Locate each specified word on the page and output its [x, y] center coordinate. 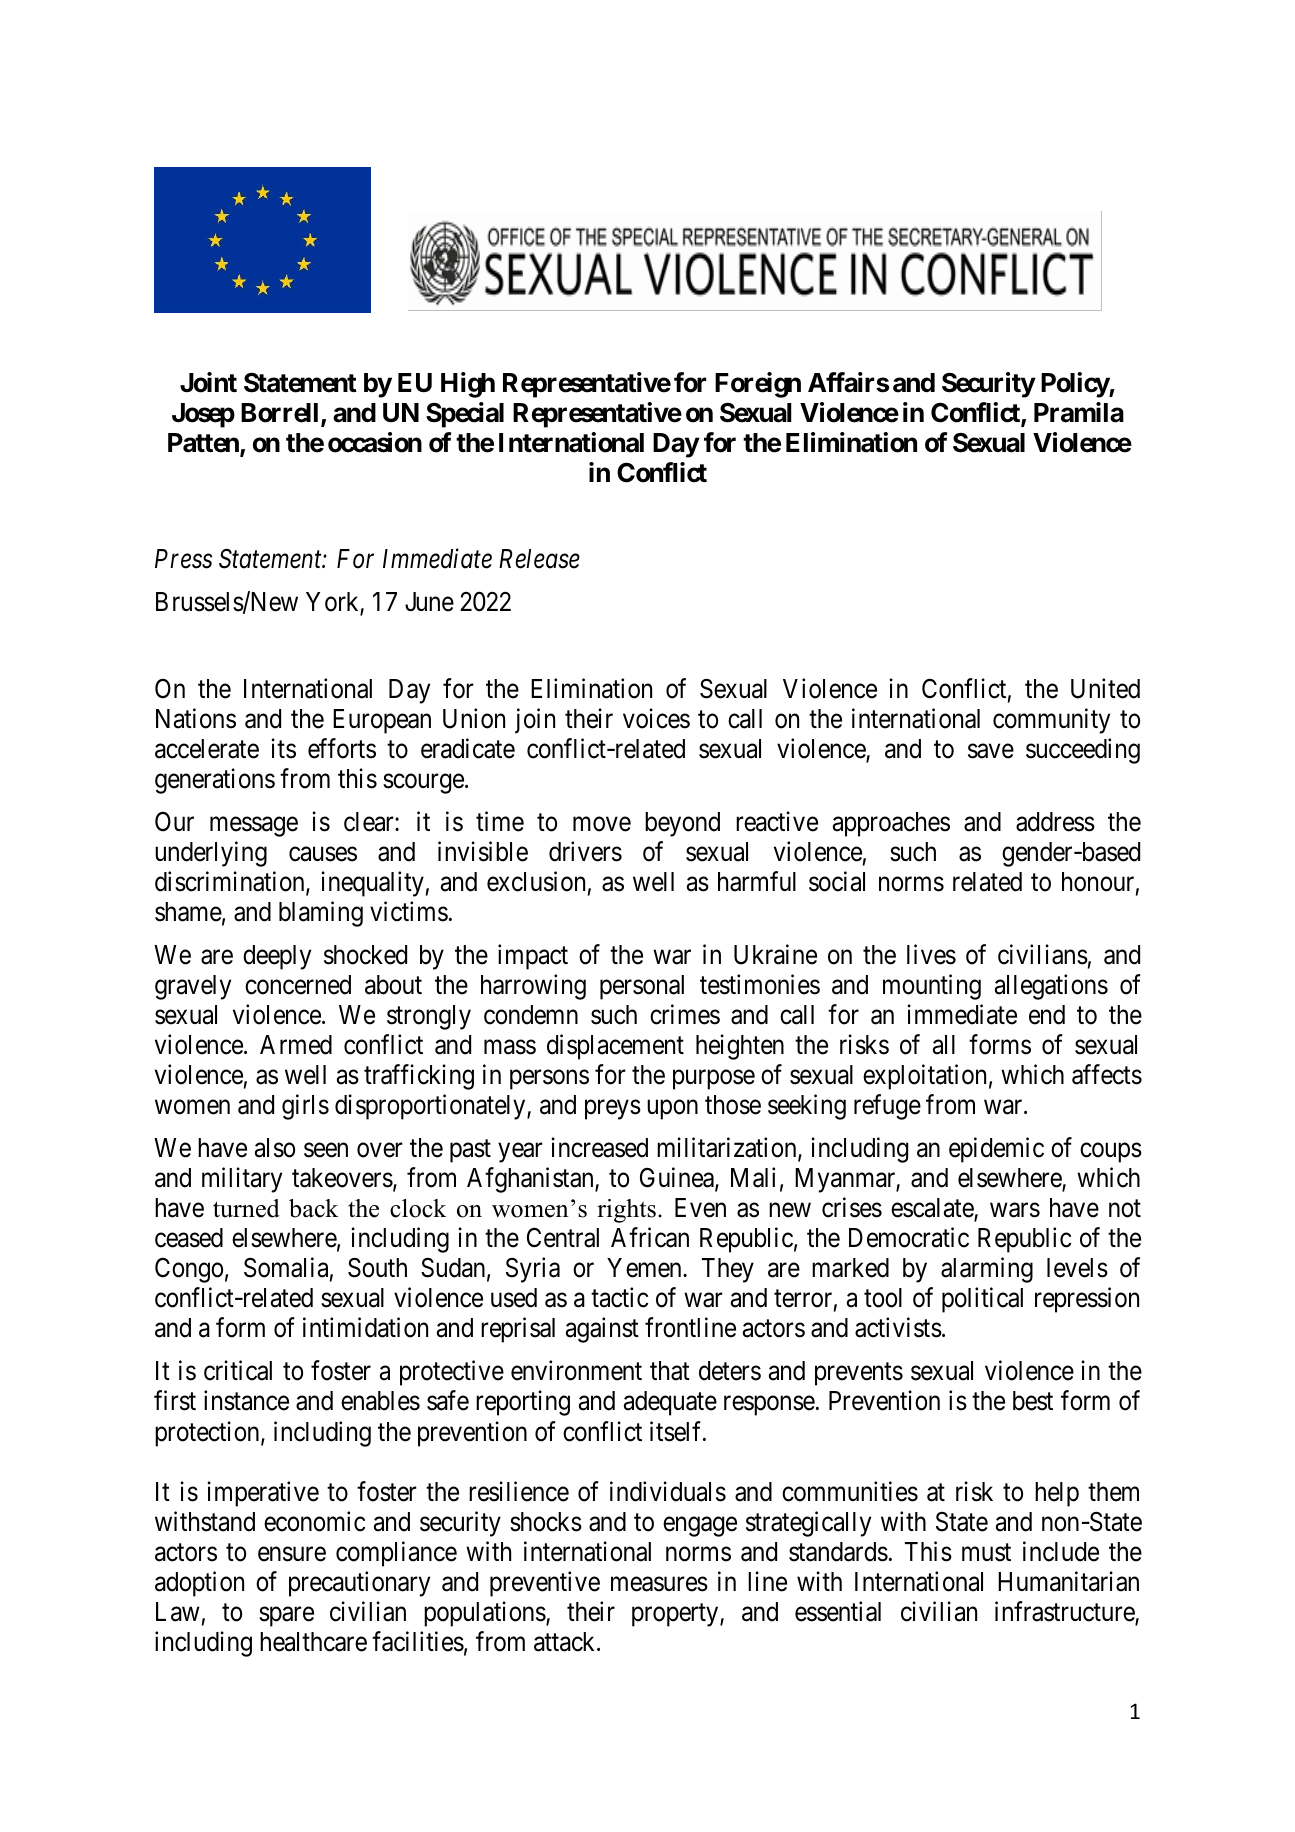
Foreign [758, 385]
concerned [298, 985]
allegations [1051, 987]
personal [642, 987]
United [1105, 688]
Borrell [281, 414]
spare [286, 1617]
